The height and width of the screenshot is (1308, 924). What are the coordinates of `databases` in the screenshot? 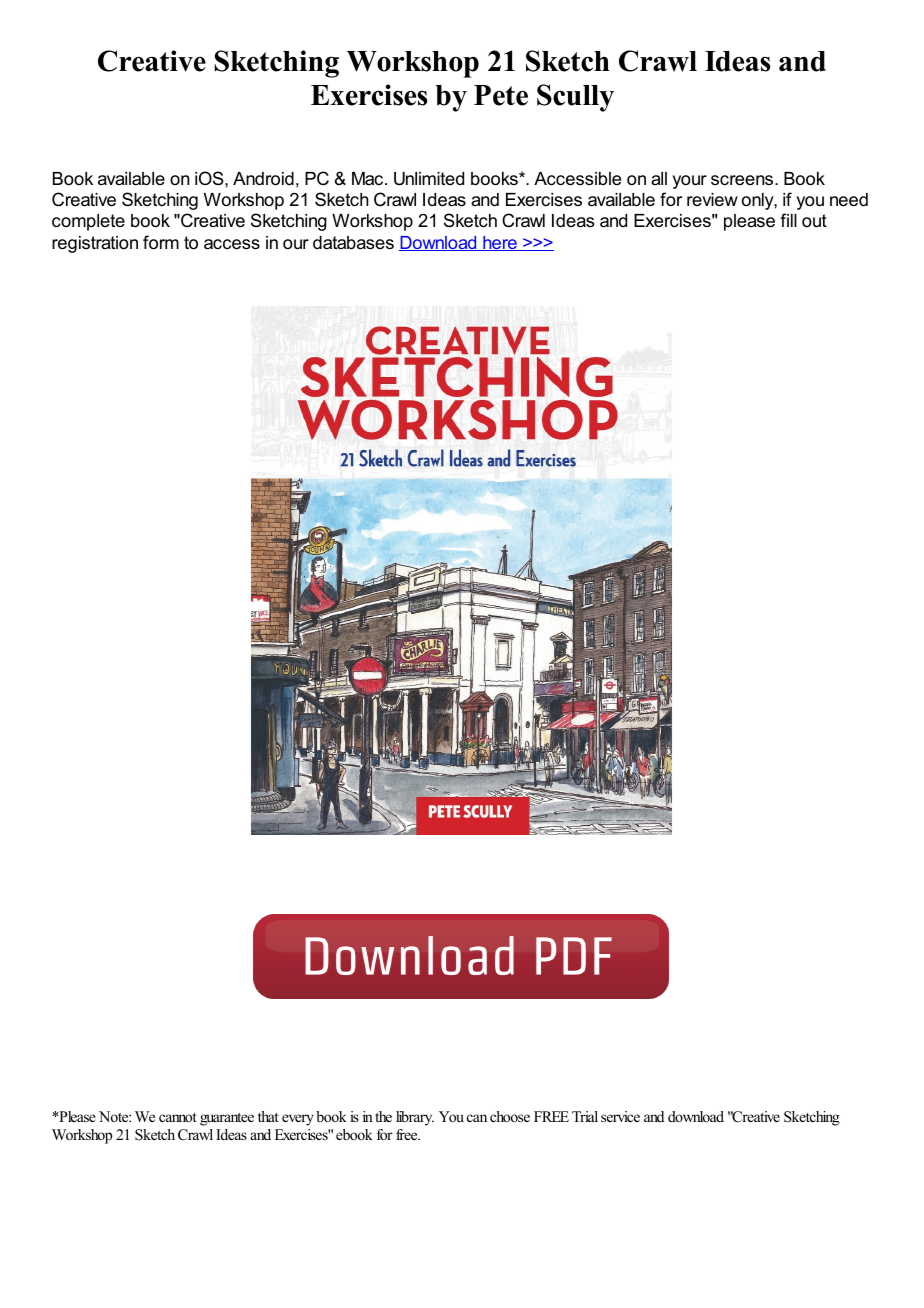 It's located at (353, 243).
